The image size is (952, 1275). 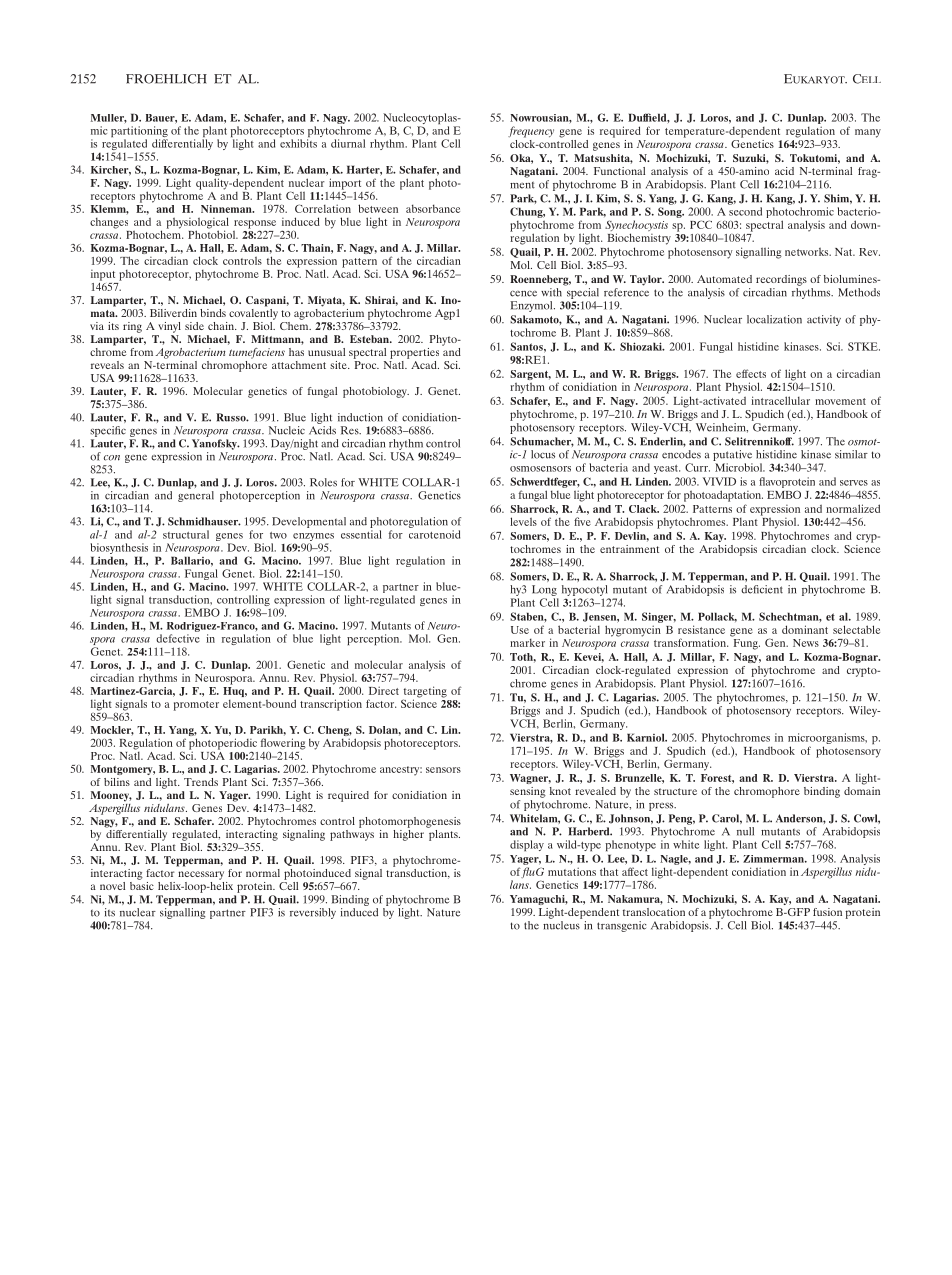 What do you see at coordinates (434, 534) in the screenshot?
I see `carotenoid` at bounding box center [434, 534].
